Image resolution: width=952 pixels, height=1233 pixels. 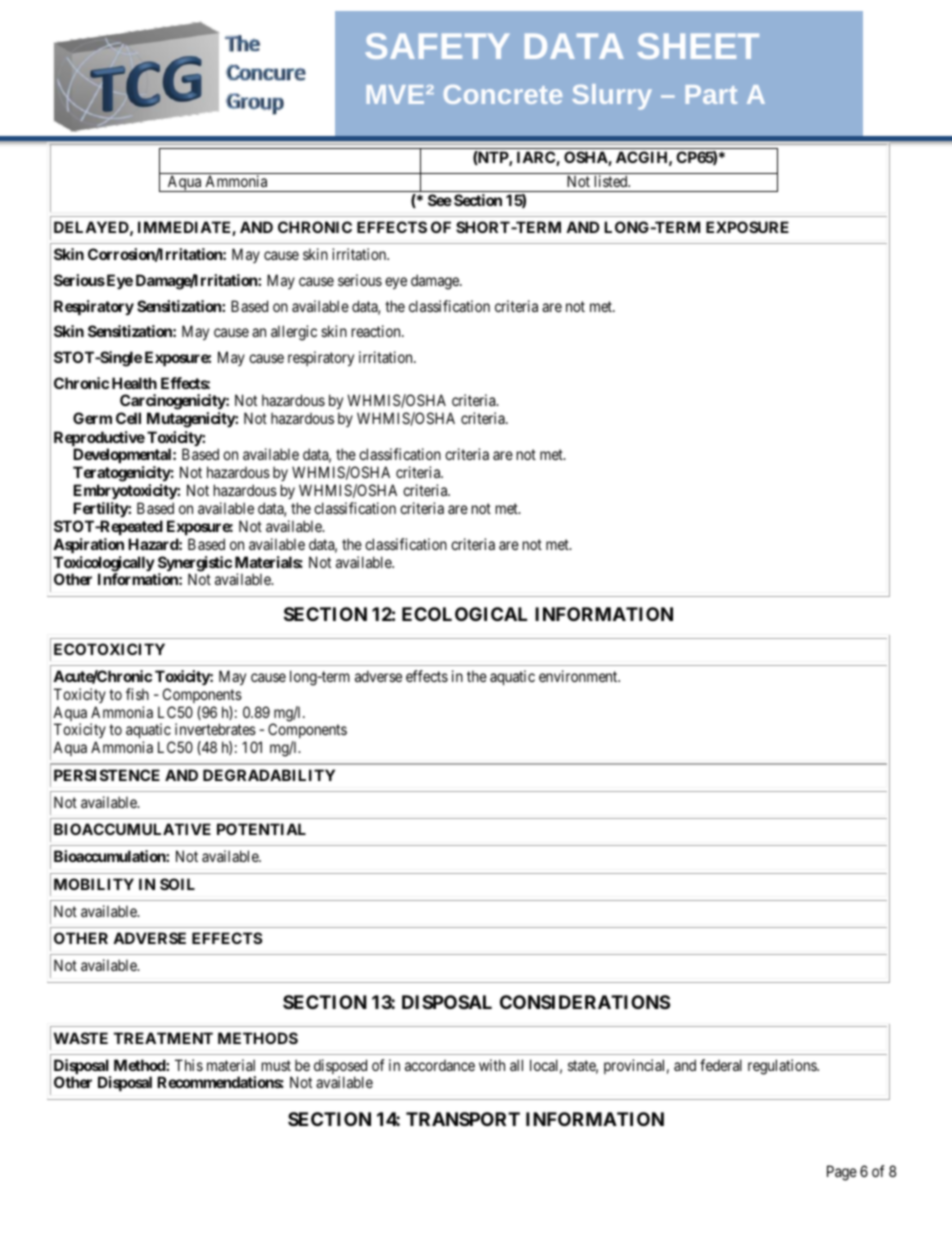 I want to click on reaction, so click(x=377, y=331).
